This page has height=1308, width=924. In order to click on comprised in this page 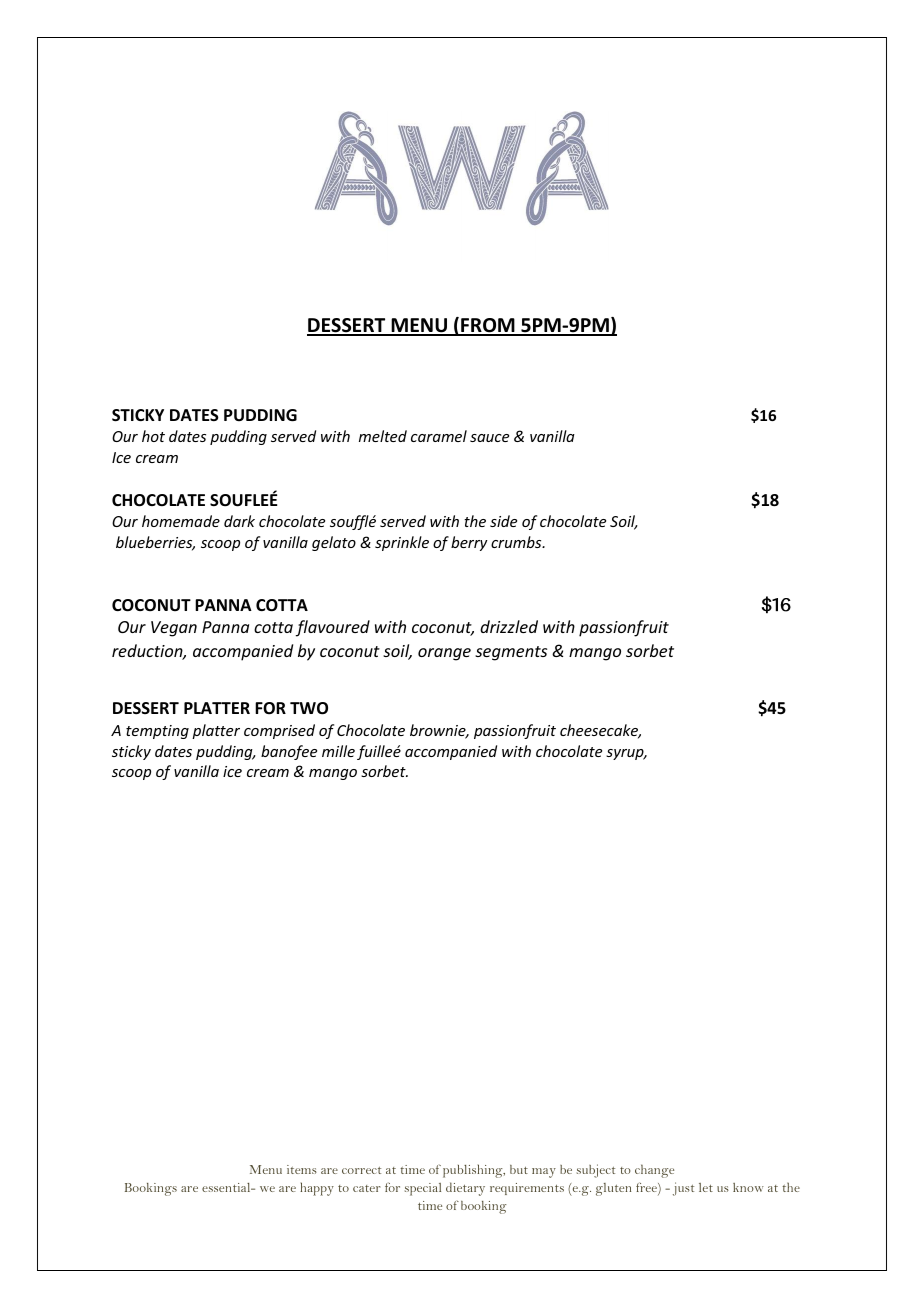, I will do `click(279, 731)`.
